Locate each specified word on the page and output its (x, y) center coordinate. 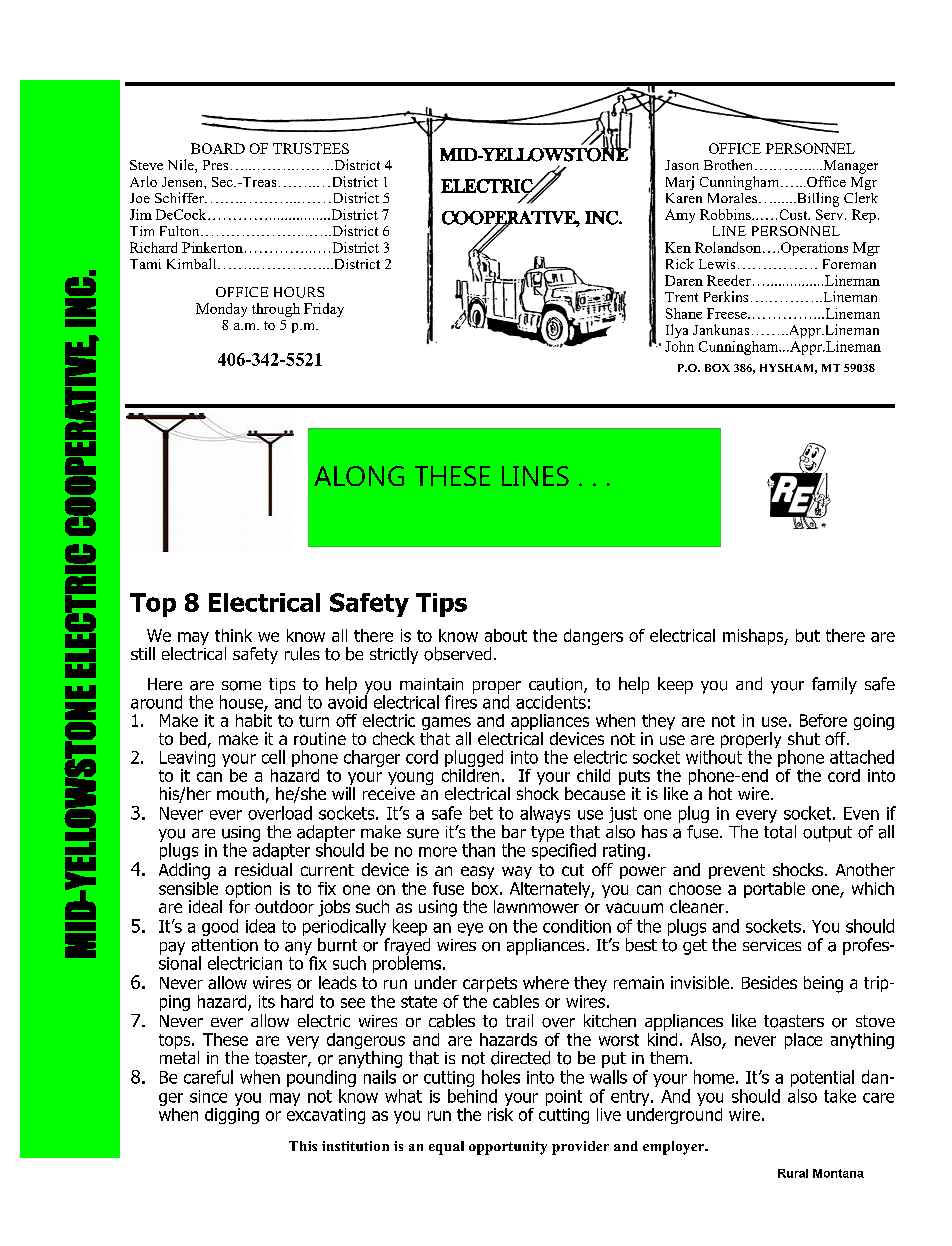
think (233, 635)
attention (225, 945)
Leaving (187, 759)
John (679, 346)
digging (232, 1114)
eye (470, 929)
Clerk (861, 197)
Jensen (183, 182)
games (446, 725)
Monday (221, 310)
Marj (680, 183)
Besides (769, 982)
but (808, 635)
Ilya (677, 331)
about (506, 635)
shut (804, 738)
